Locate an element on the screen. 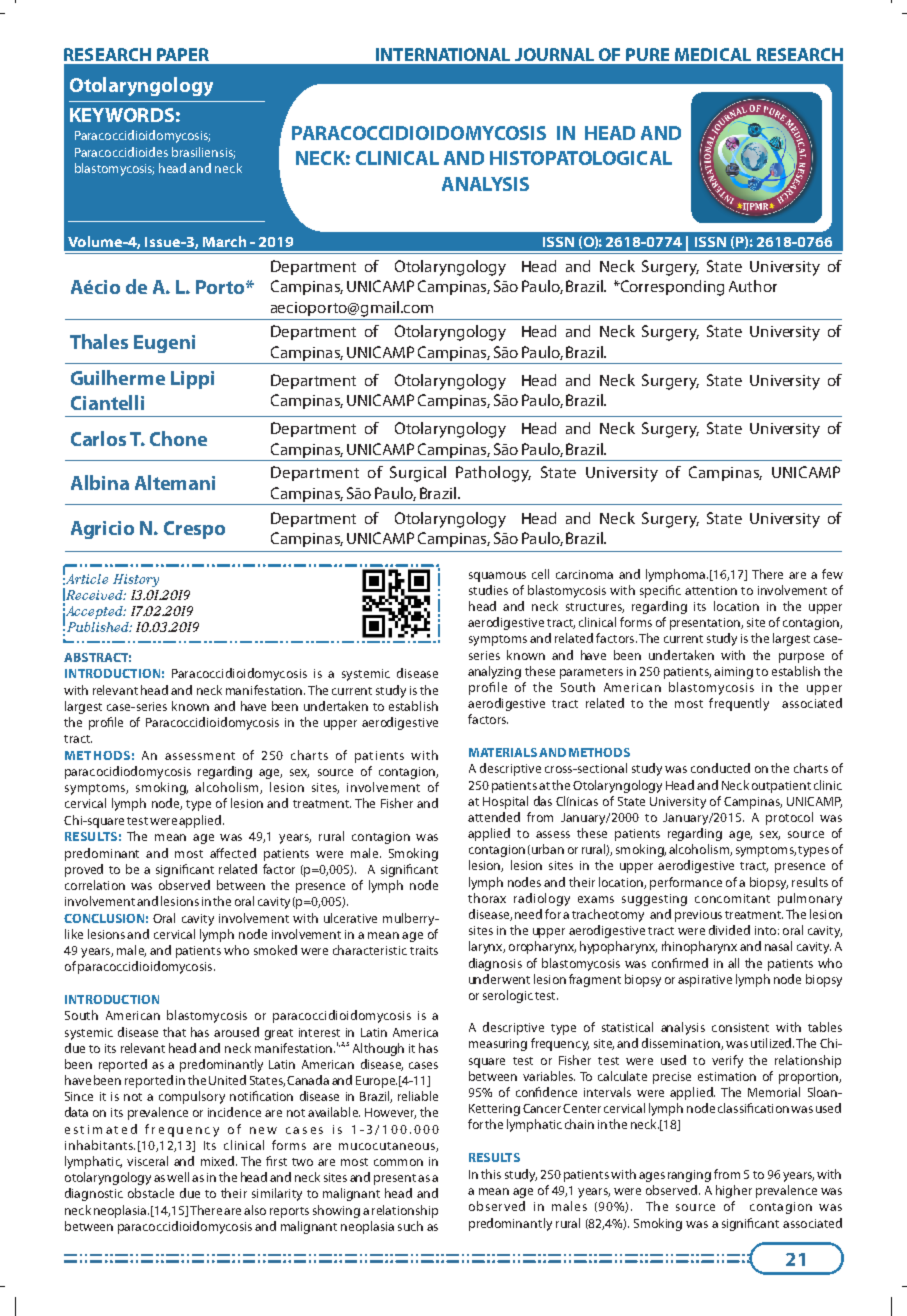  Author is located at coordinates (753, 286).
